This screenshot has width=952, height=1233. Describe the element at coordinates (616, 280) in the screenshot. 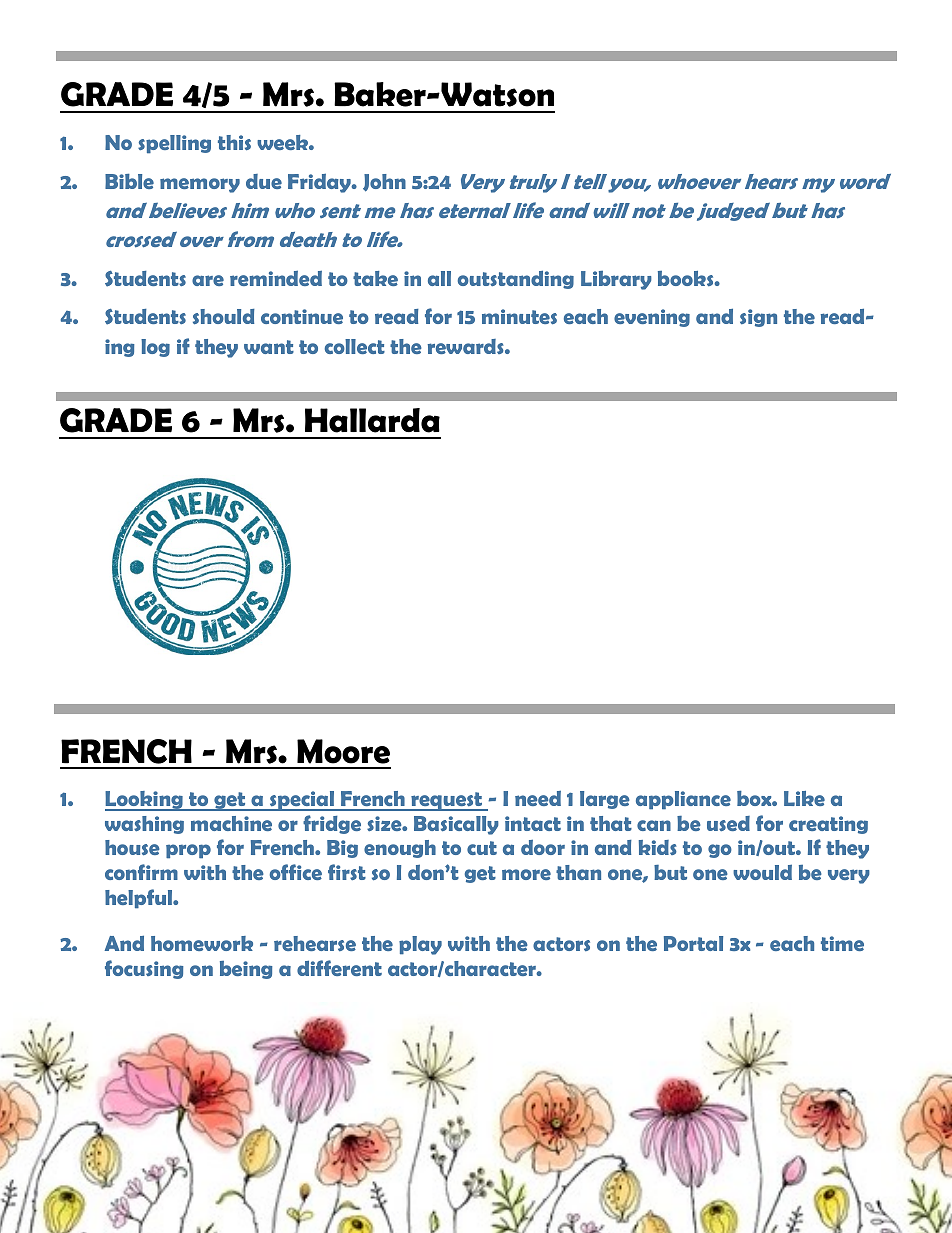

I see `Library` at that location.
